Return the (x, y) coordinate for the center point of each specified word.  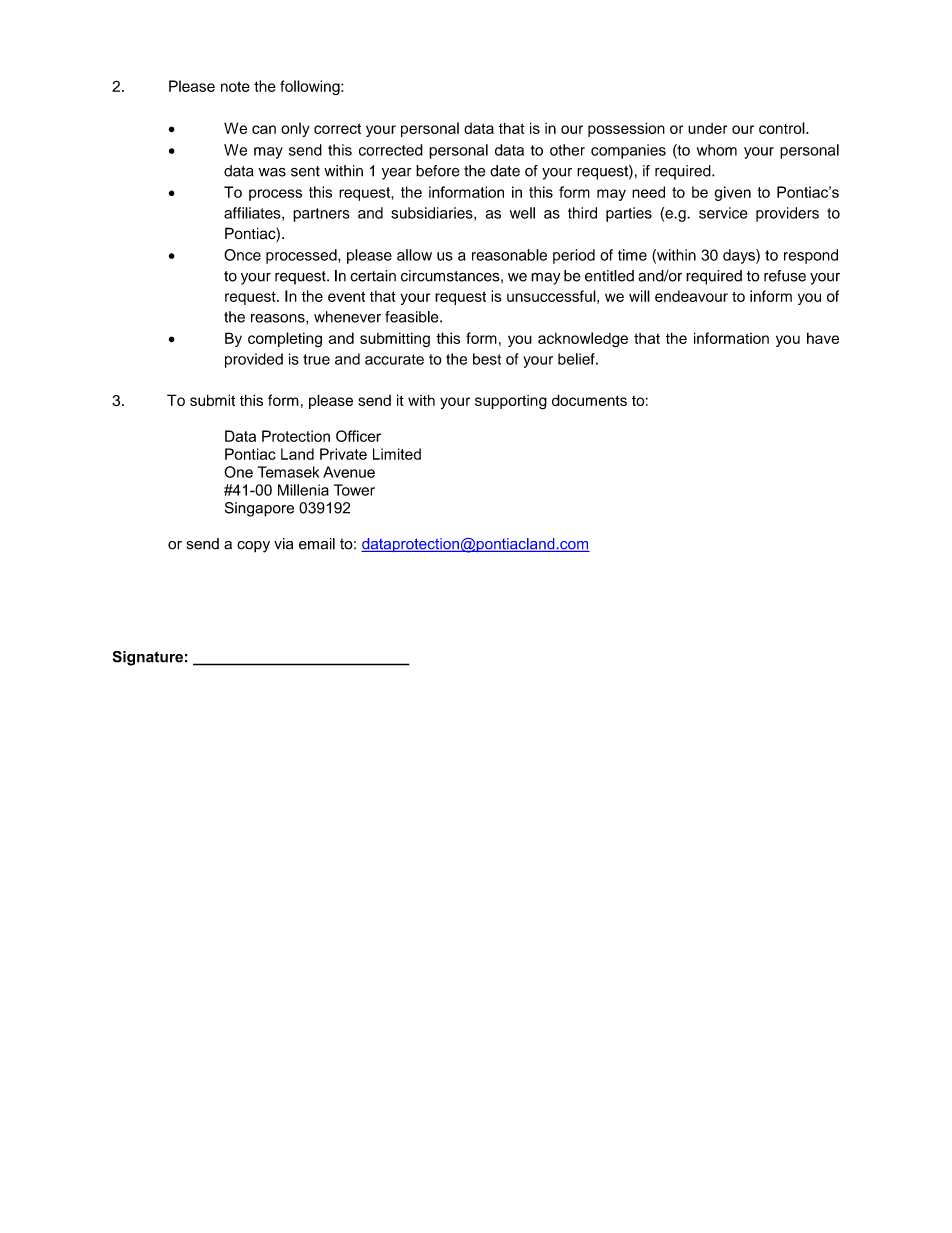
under (707, 128)
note (235, 86)
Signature (148, 658)
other (567, 150)
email (317, 544)
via (283, 544)
